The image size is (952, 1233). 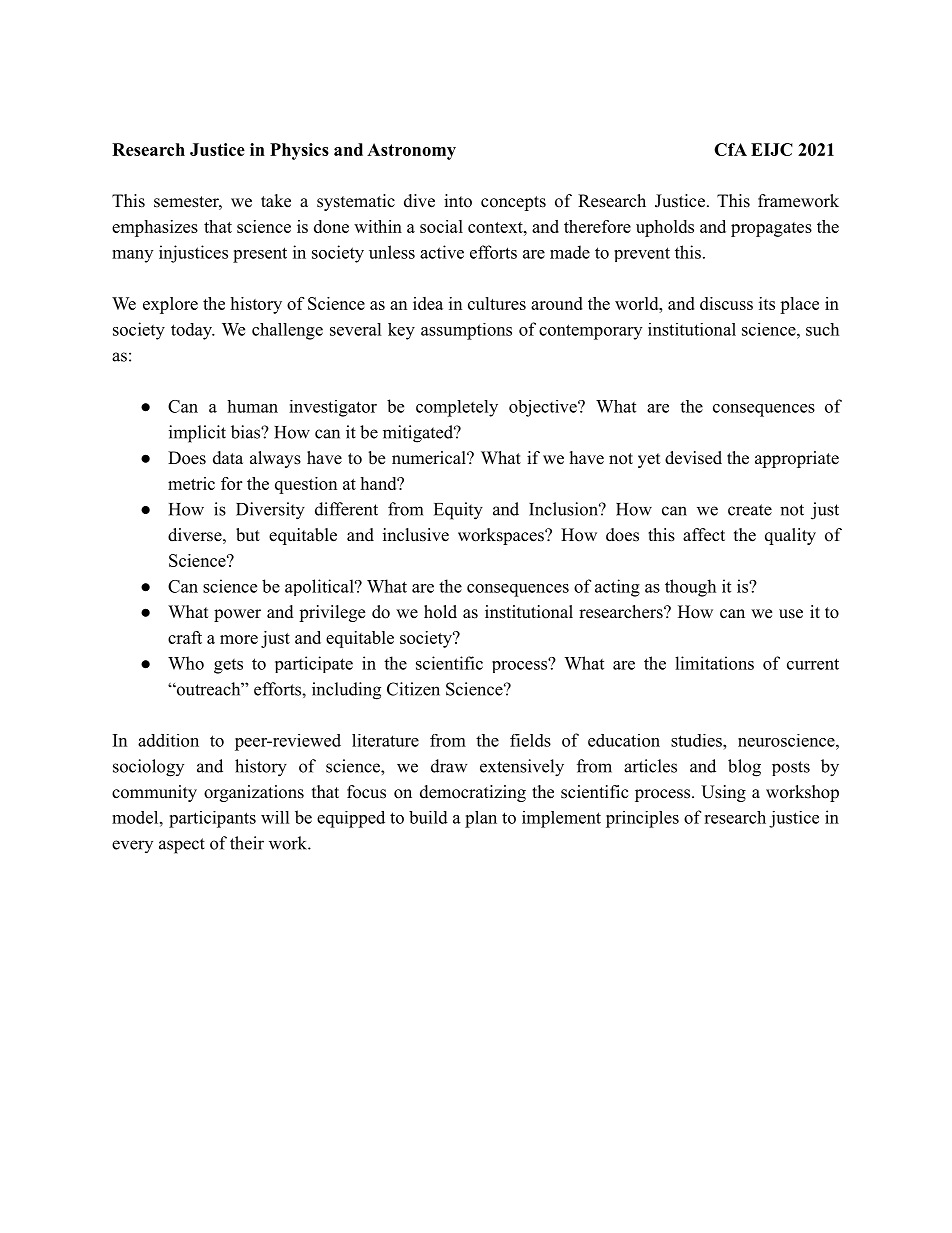 What do you see at coordinates (458, 201) in the document?
I see `into` at bounding box center [458, 201].
